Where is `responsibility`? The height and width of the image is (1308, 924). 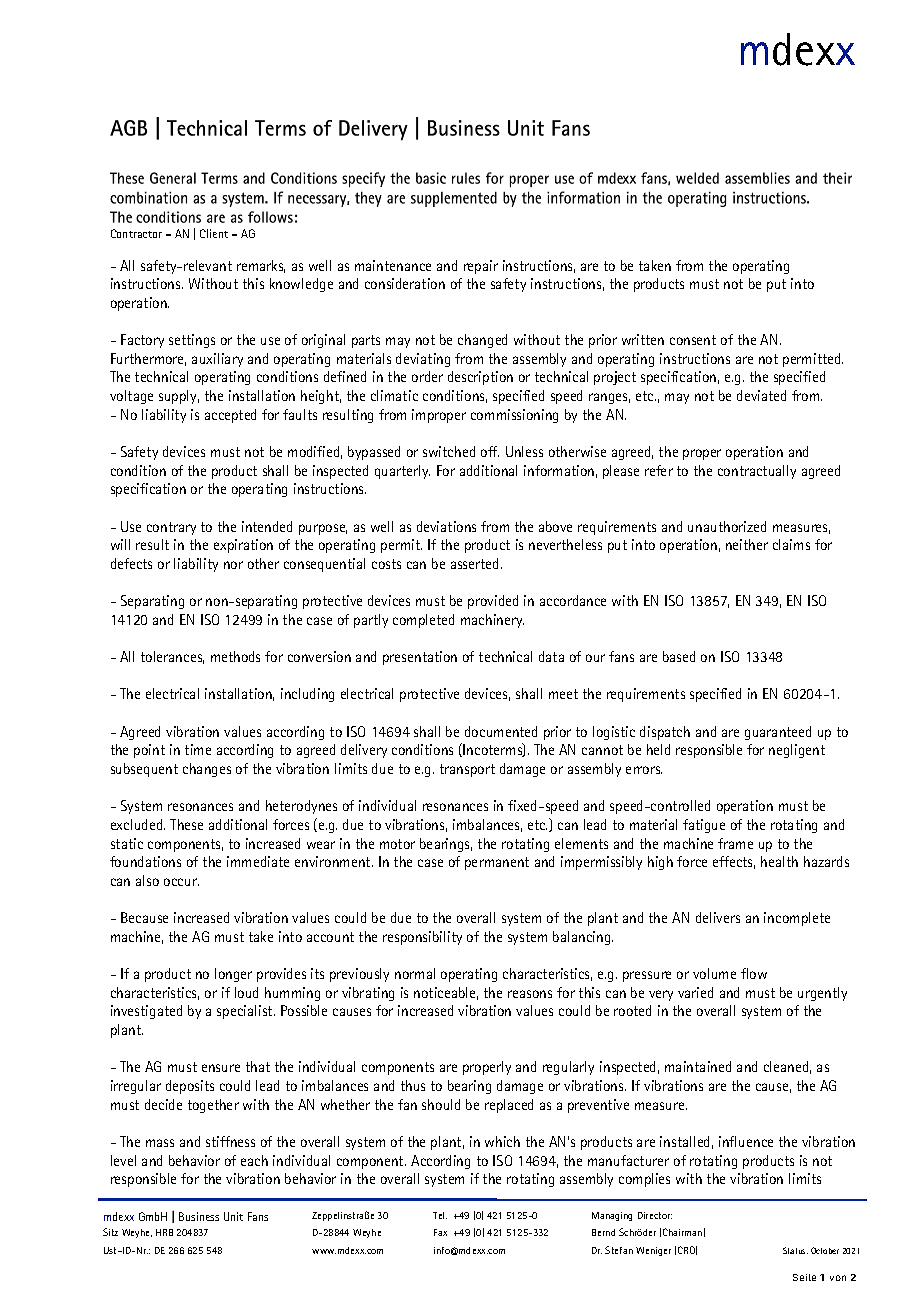
responsibility is located at coordinates (422, 938).
